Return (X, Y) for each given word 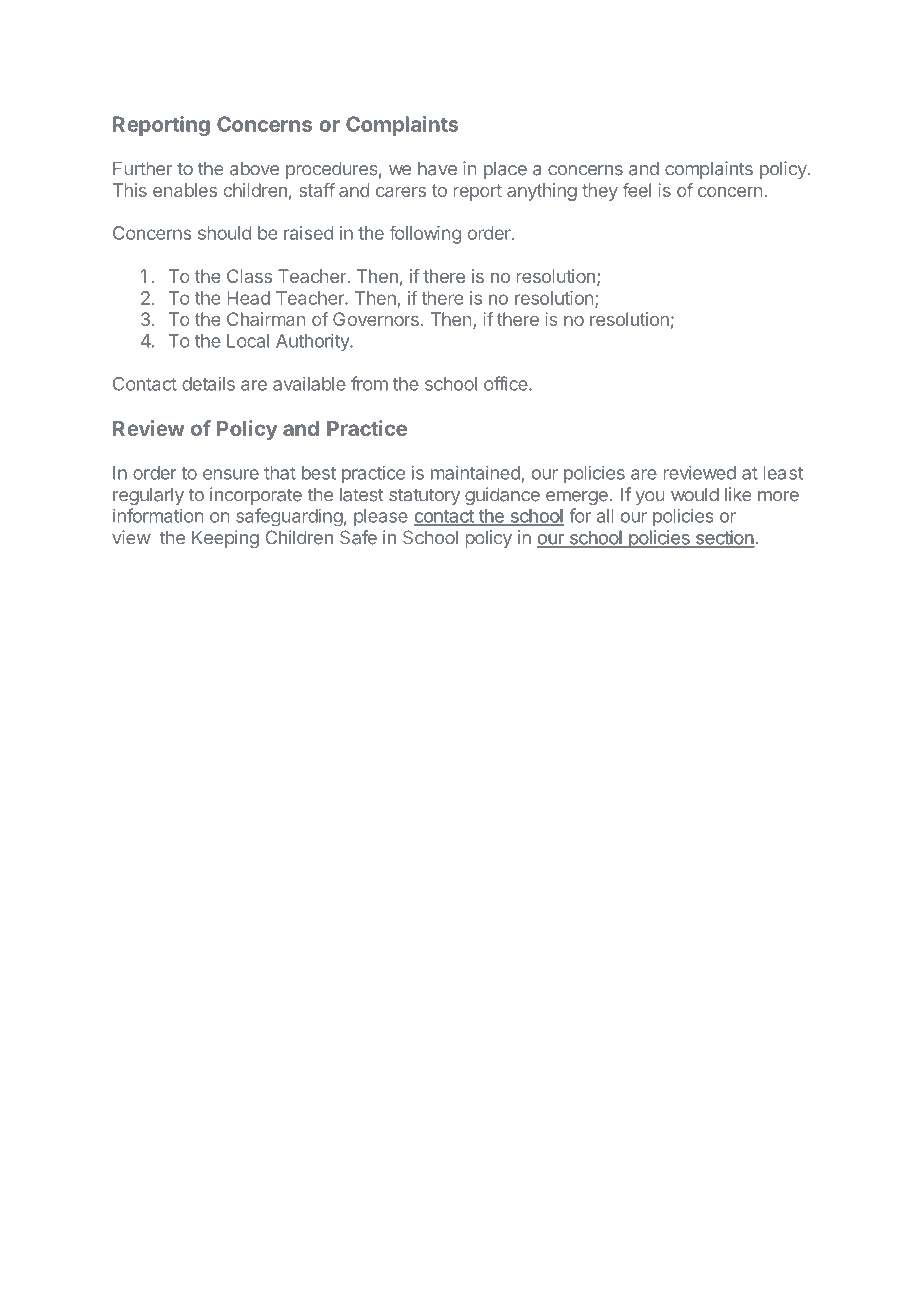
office (507, 383)
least (783, 473)
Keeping (225, 539)
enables (185, 190)
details (208, 383)
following (425, 234)
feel (637, 190)
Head (248, 298)
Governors (376, 319)
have (437, 169)
